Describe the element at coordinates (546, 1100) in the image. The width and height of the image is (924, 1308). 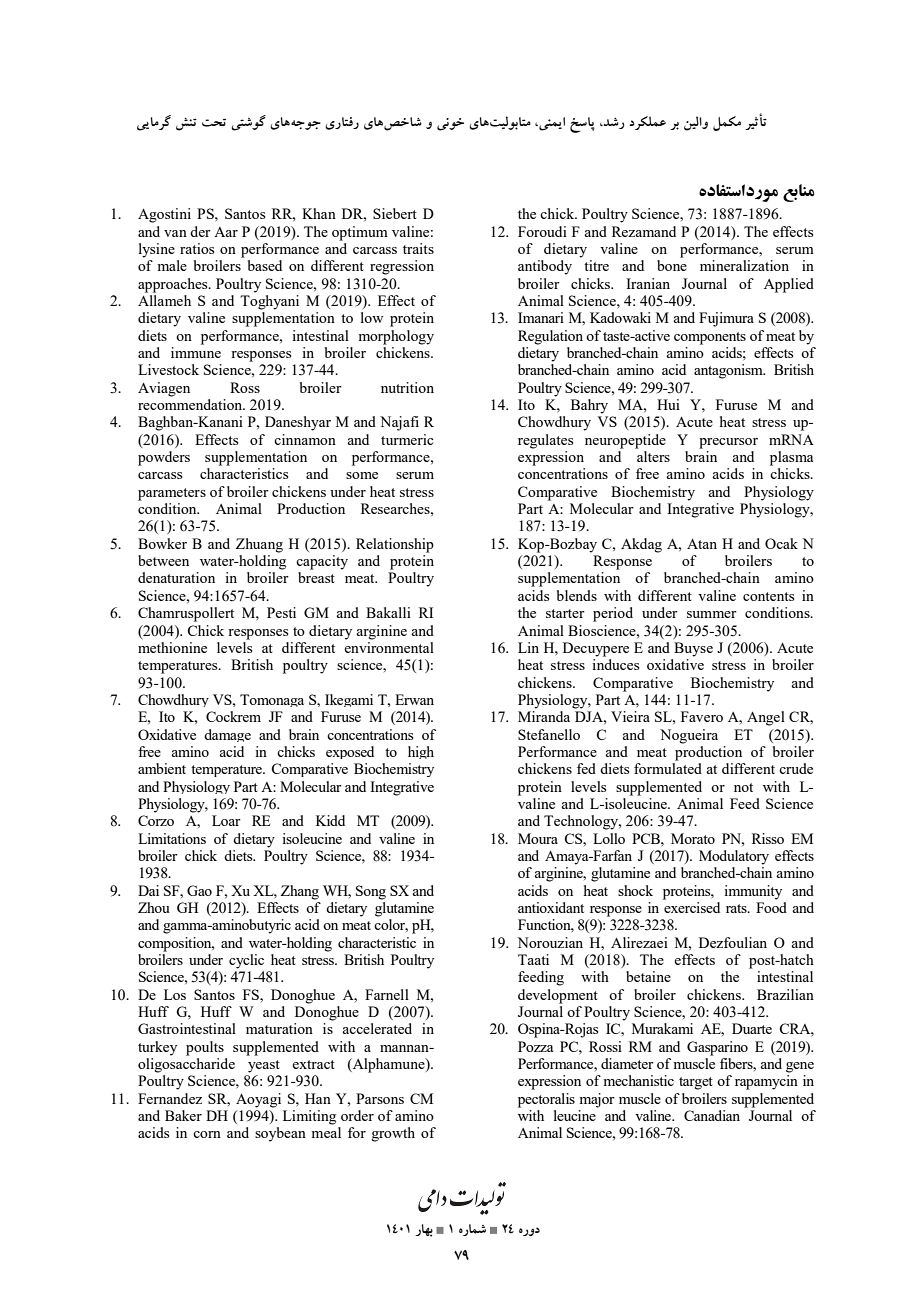
I see `pectoralis` at that location.
